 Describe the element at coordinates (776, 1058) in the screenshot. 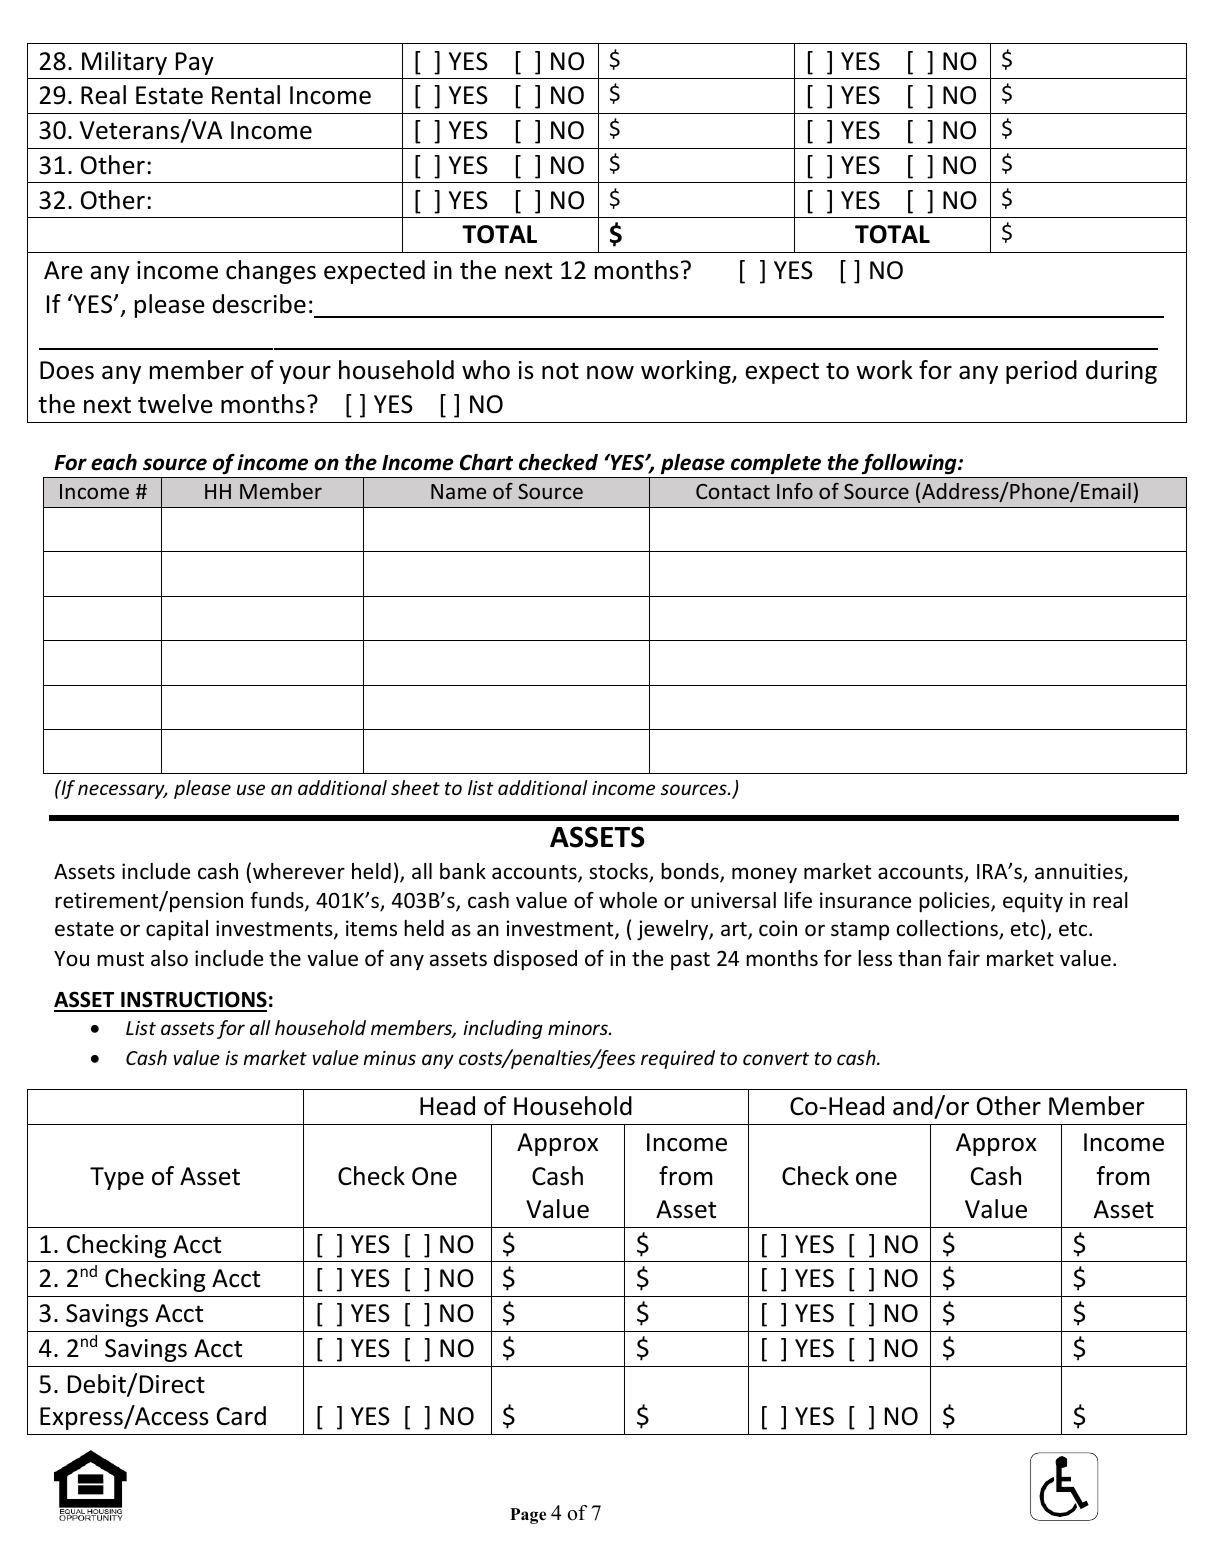

I see `convert` at that location.
